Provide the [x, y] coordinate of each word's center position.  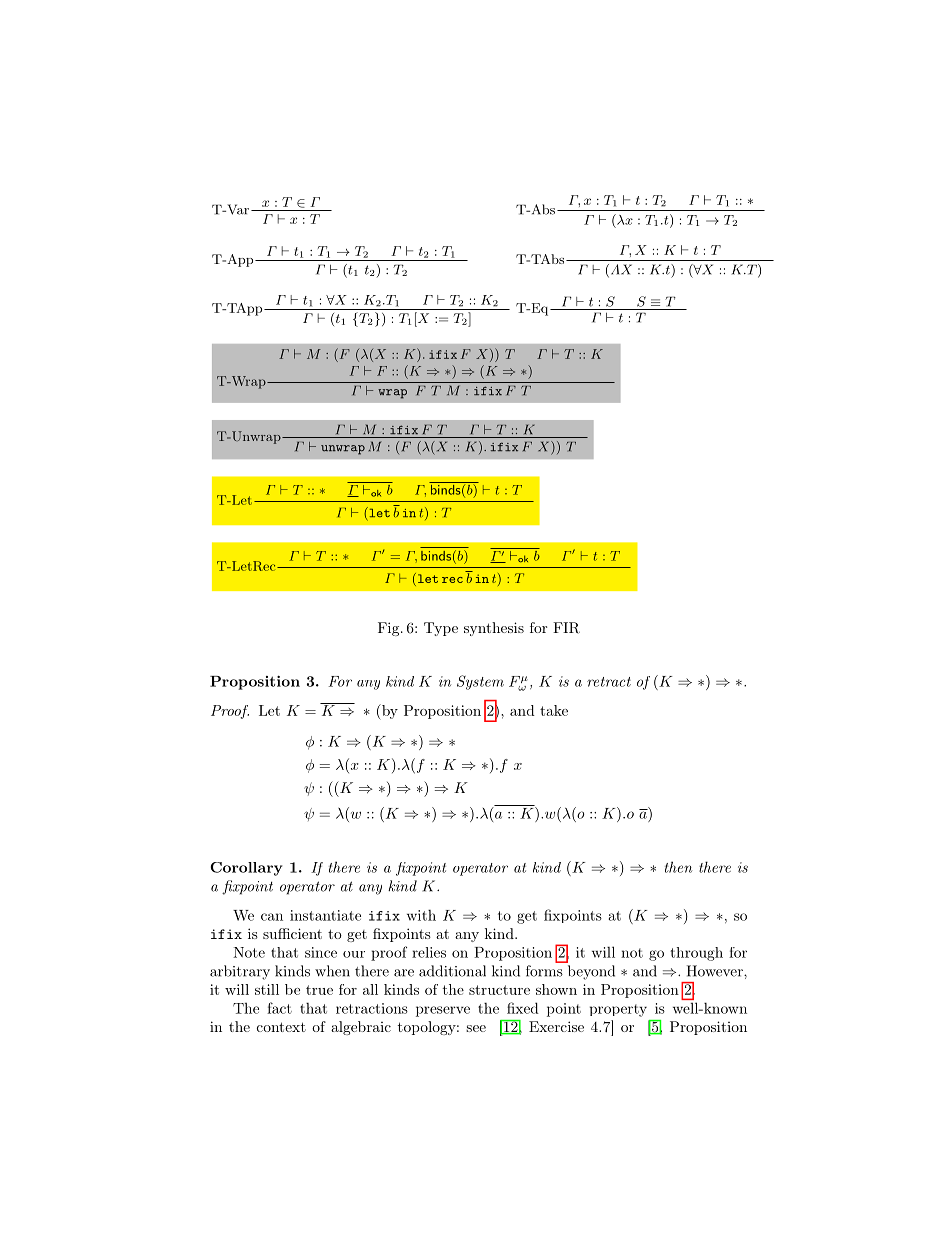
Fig [390, 629]
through [696, 954]
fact [279, 1008]
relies [429, 952]
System [480, 682]
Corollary [246, 869]
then [678, 867]
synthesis [494, 629]
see [476, 1028]
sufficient [292, 933]
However [716, 971]
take [554, 710]
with [421, 915]
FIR [566, 628]
